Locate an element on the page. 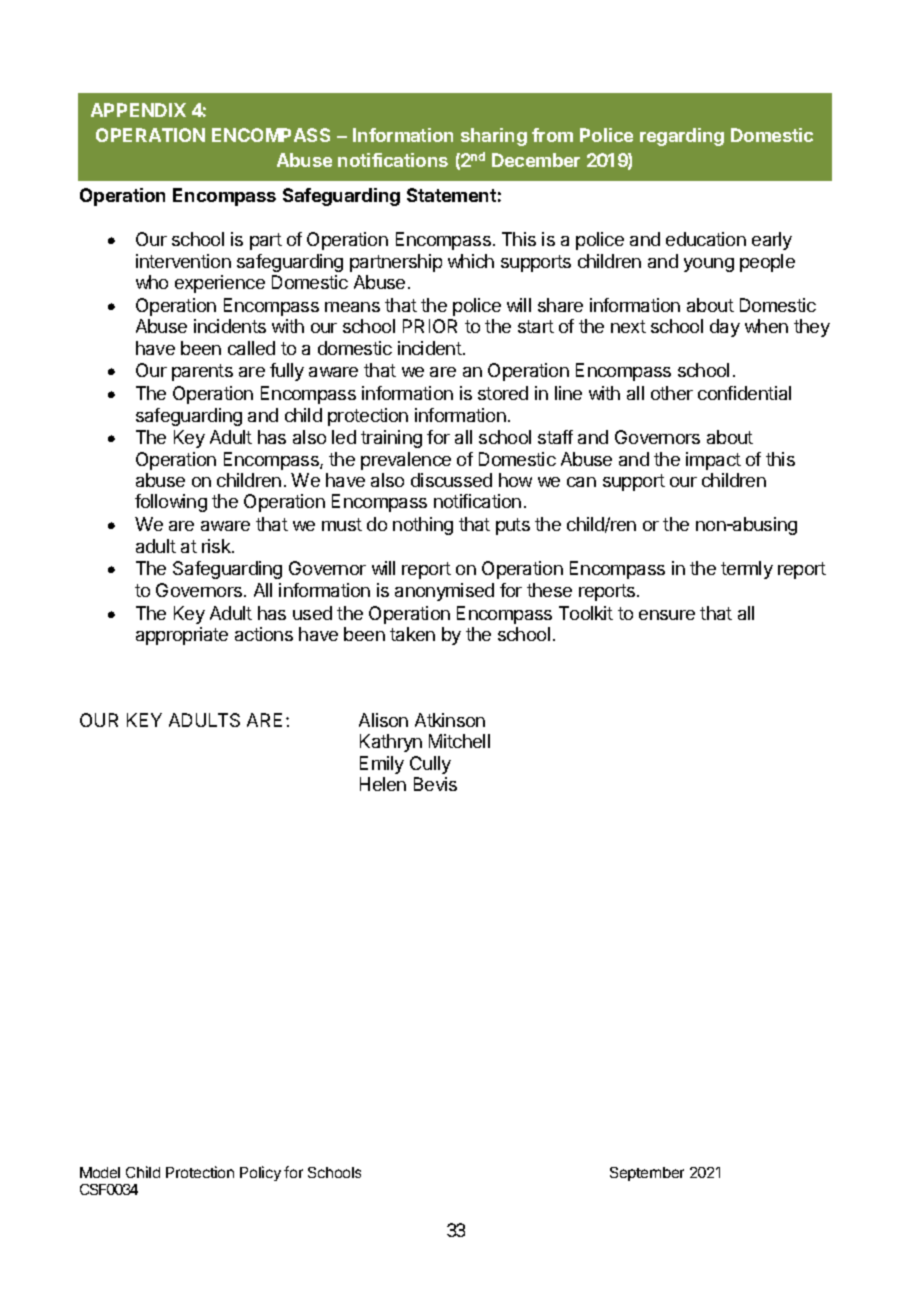 The width and height of the document is (924, 1308). sharing is located at coordinates (494, 137).
